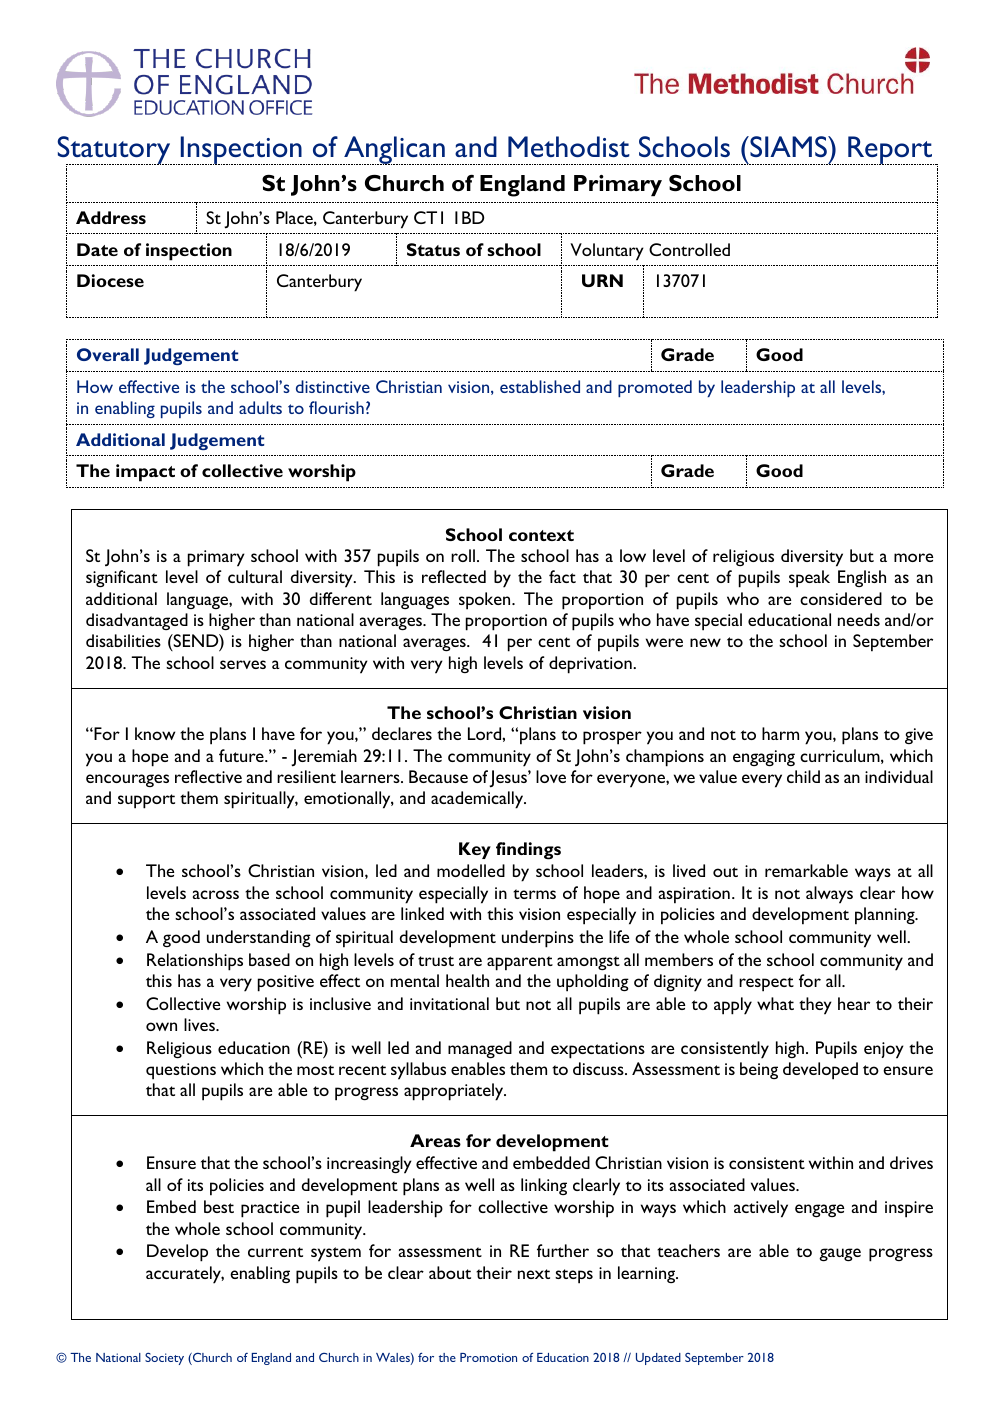 This screenshot has width=994, height=1406. What do you see at coordinates (809, 579) in the screenshot?
I see `speak` at bounding box center [809, 579].
